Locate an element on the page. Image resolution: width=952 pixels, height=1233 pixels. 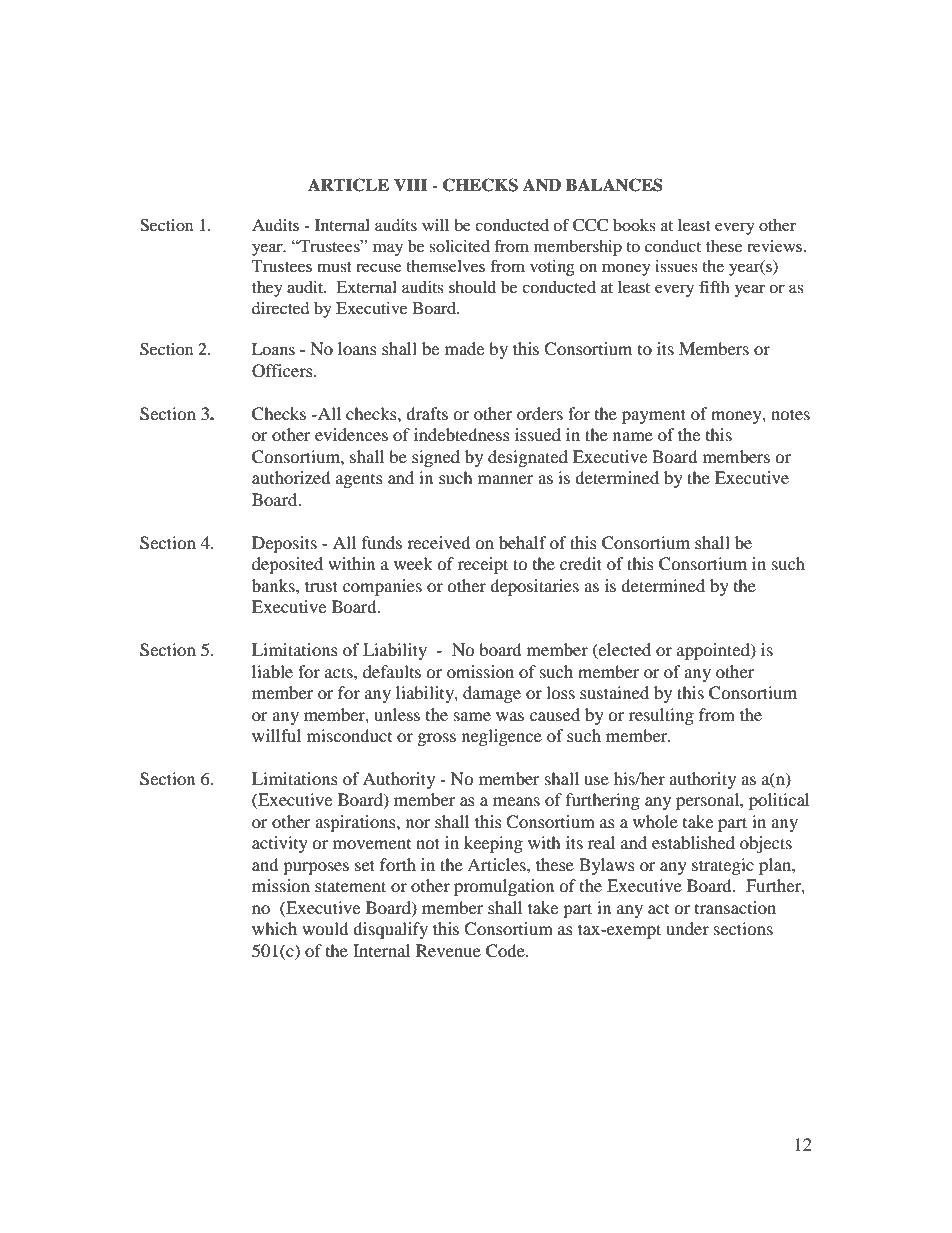
would is located at coordinates (325, 928).
